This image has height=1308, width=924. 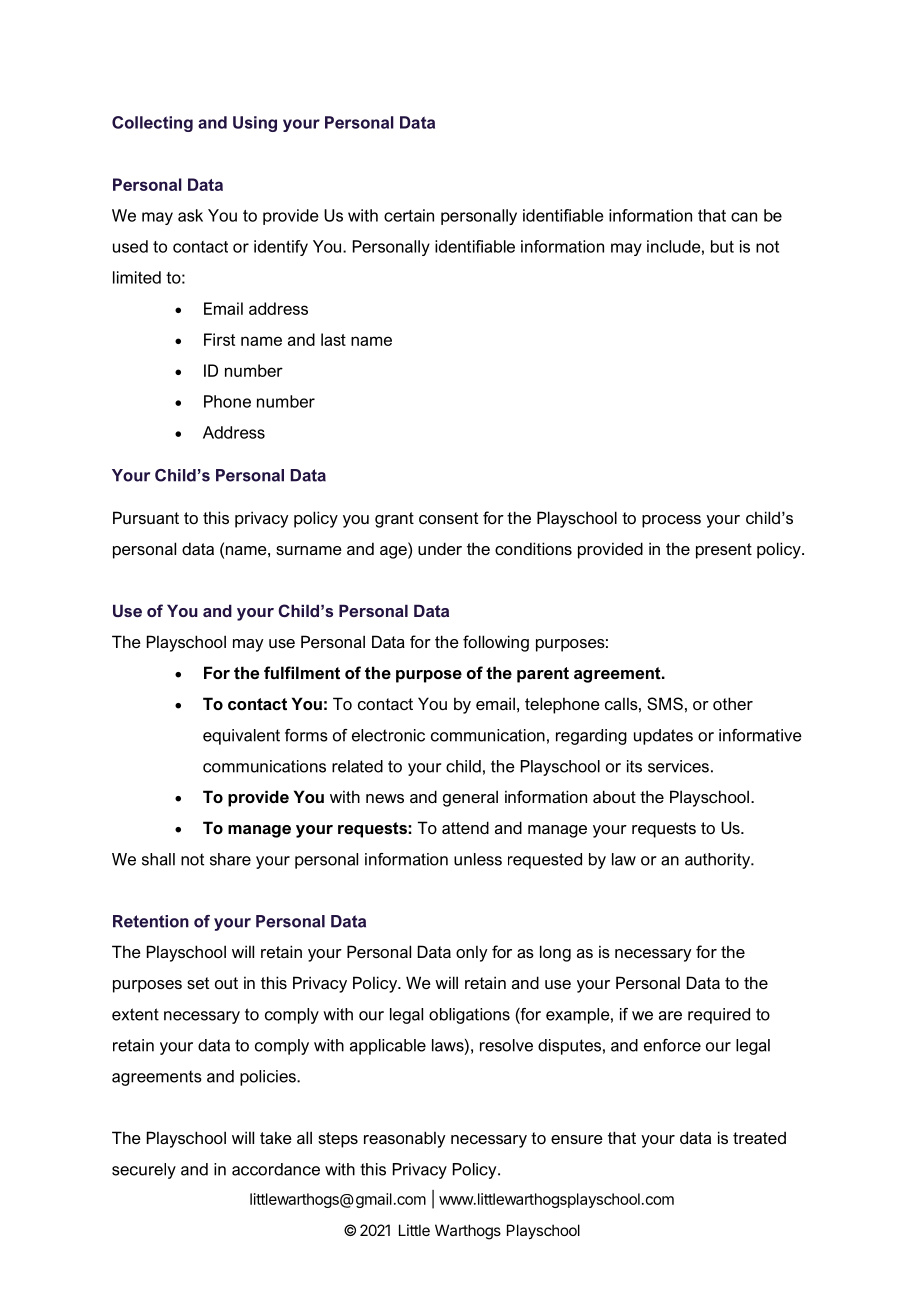 I want to click on can, so click(x=744, y=217).
